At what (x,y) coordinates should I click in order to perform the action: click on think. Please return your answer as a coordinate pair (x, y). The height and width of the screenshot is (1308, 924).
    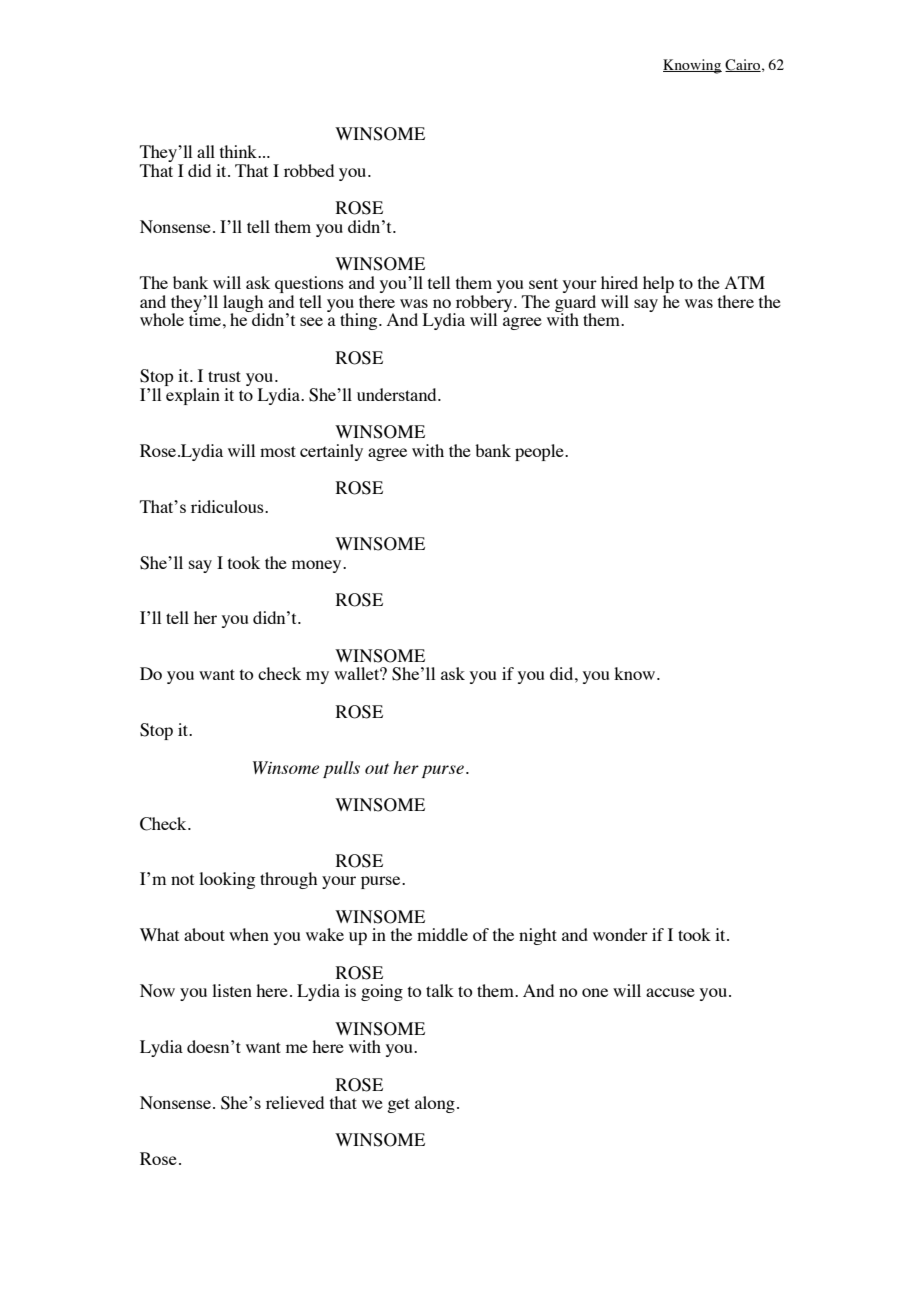
    Looking at the image, I should click on (239, 151).
